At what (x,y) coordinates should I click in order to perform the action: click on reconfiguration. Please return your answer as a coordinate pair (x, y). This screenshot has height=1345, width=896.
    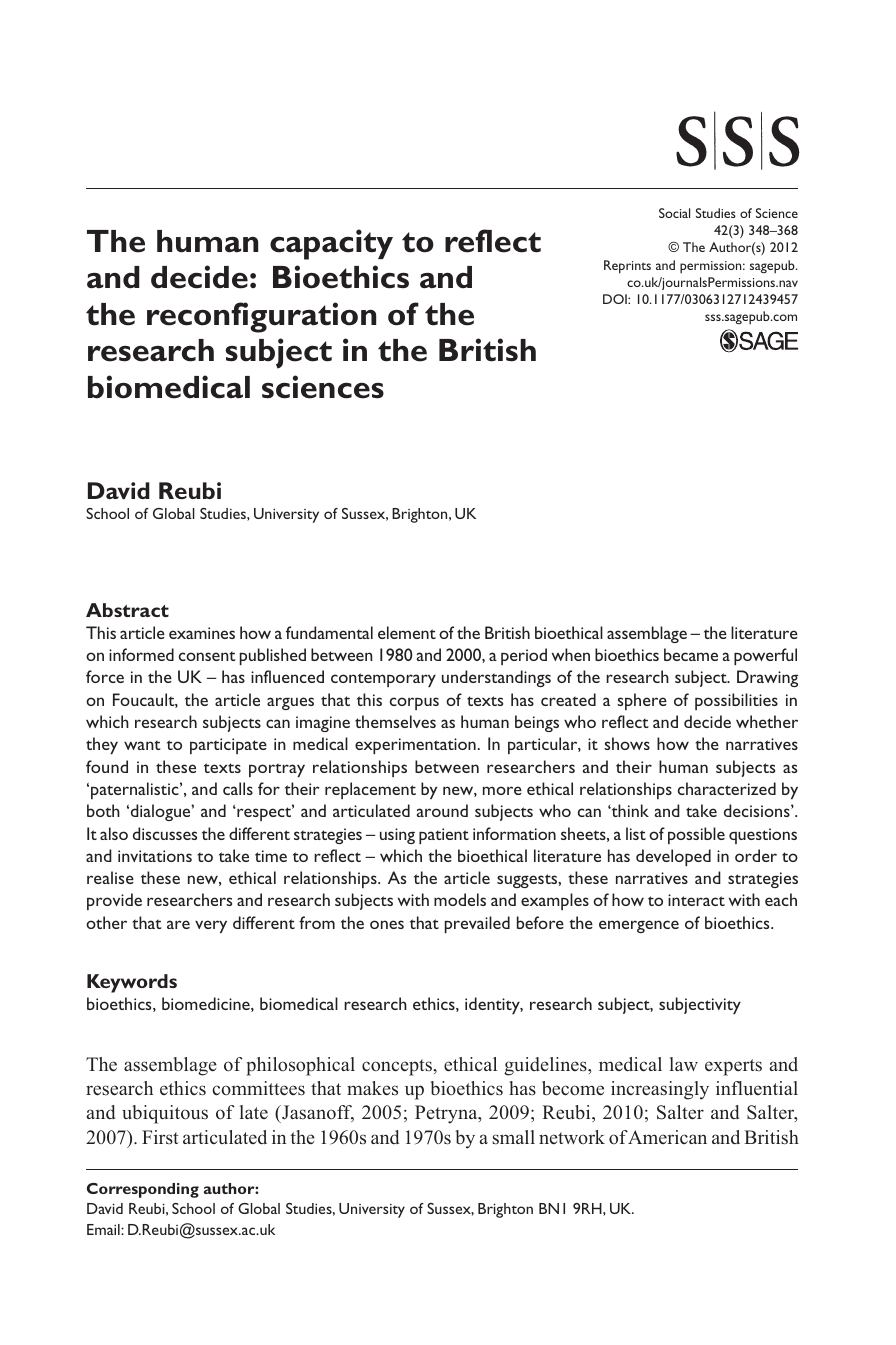
    Looking at the image, I should click on (261, 317).
